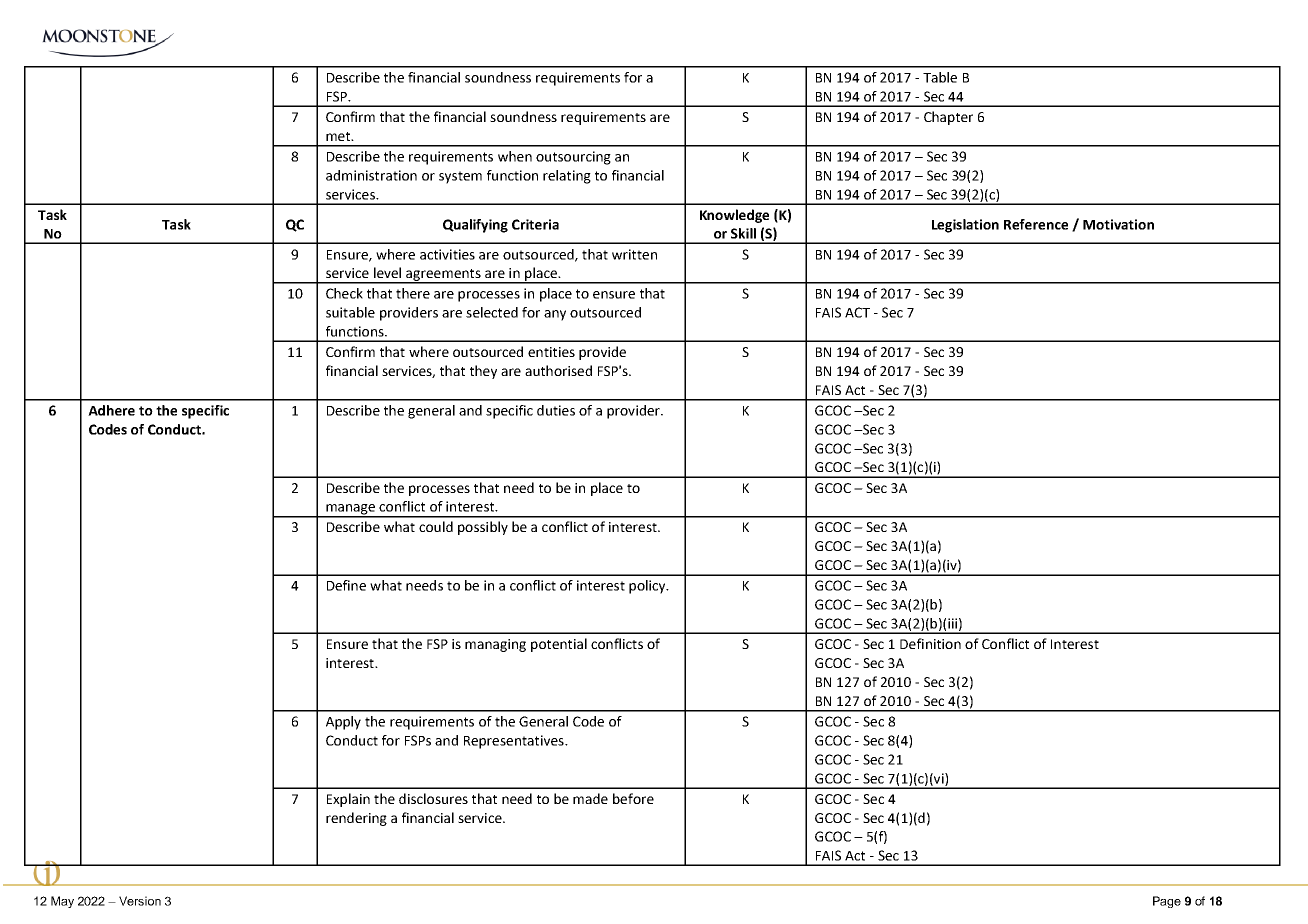  I want to click on Define, so click(346, 585).
